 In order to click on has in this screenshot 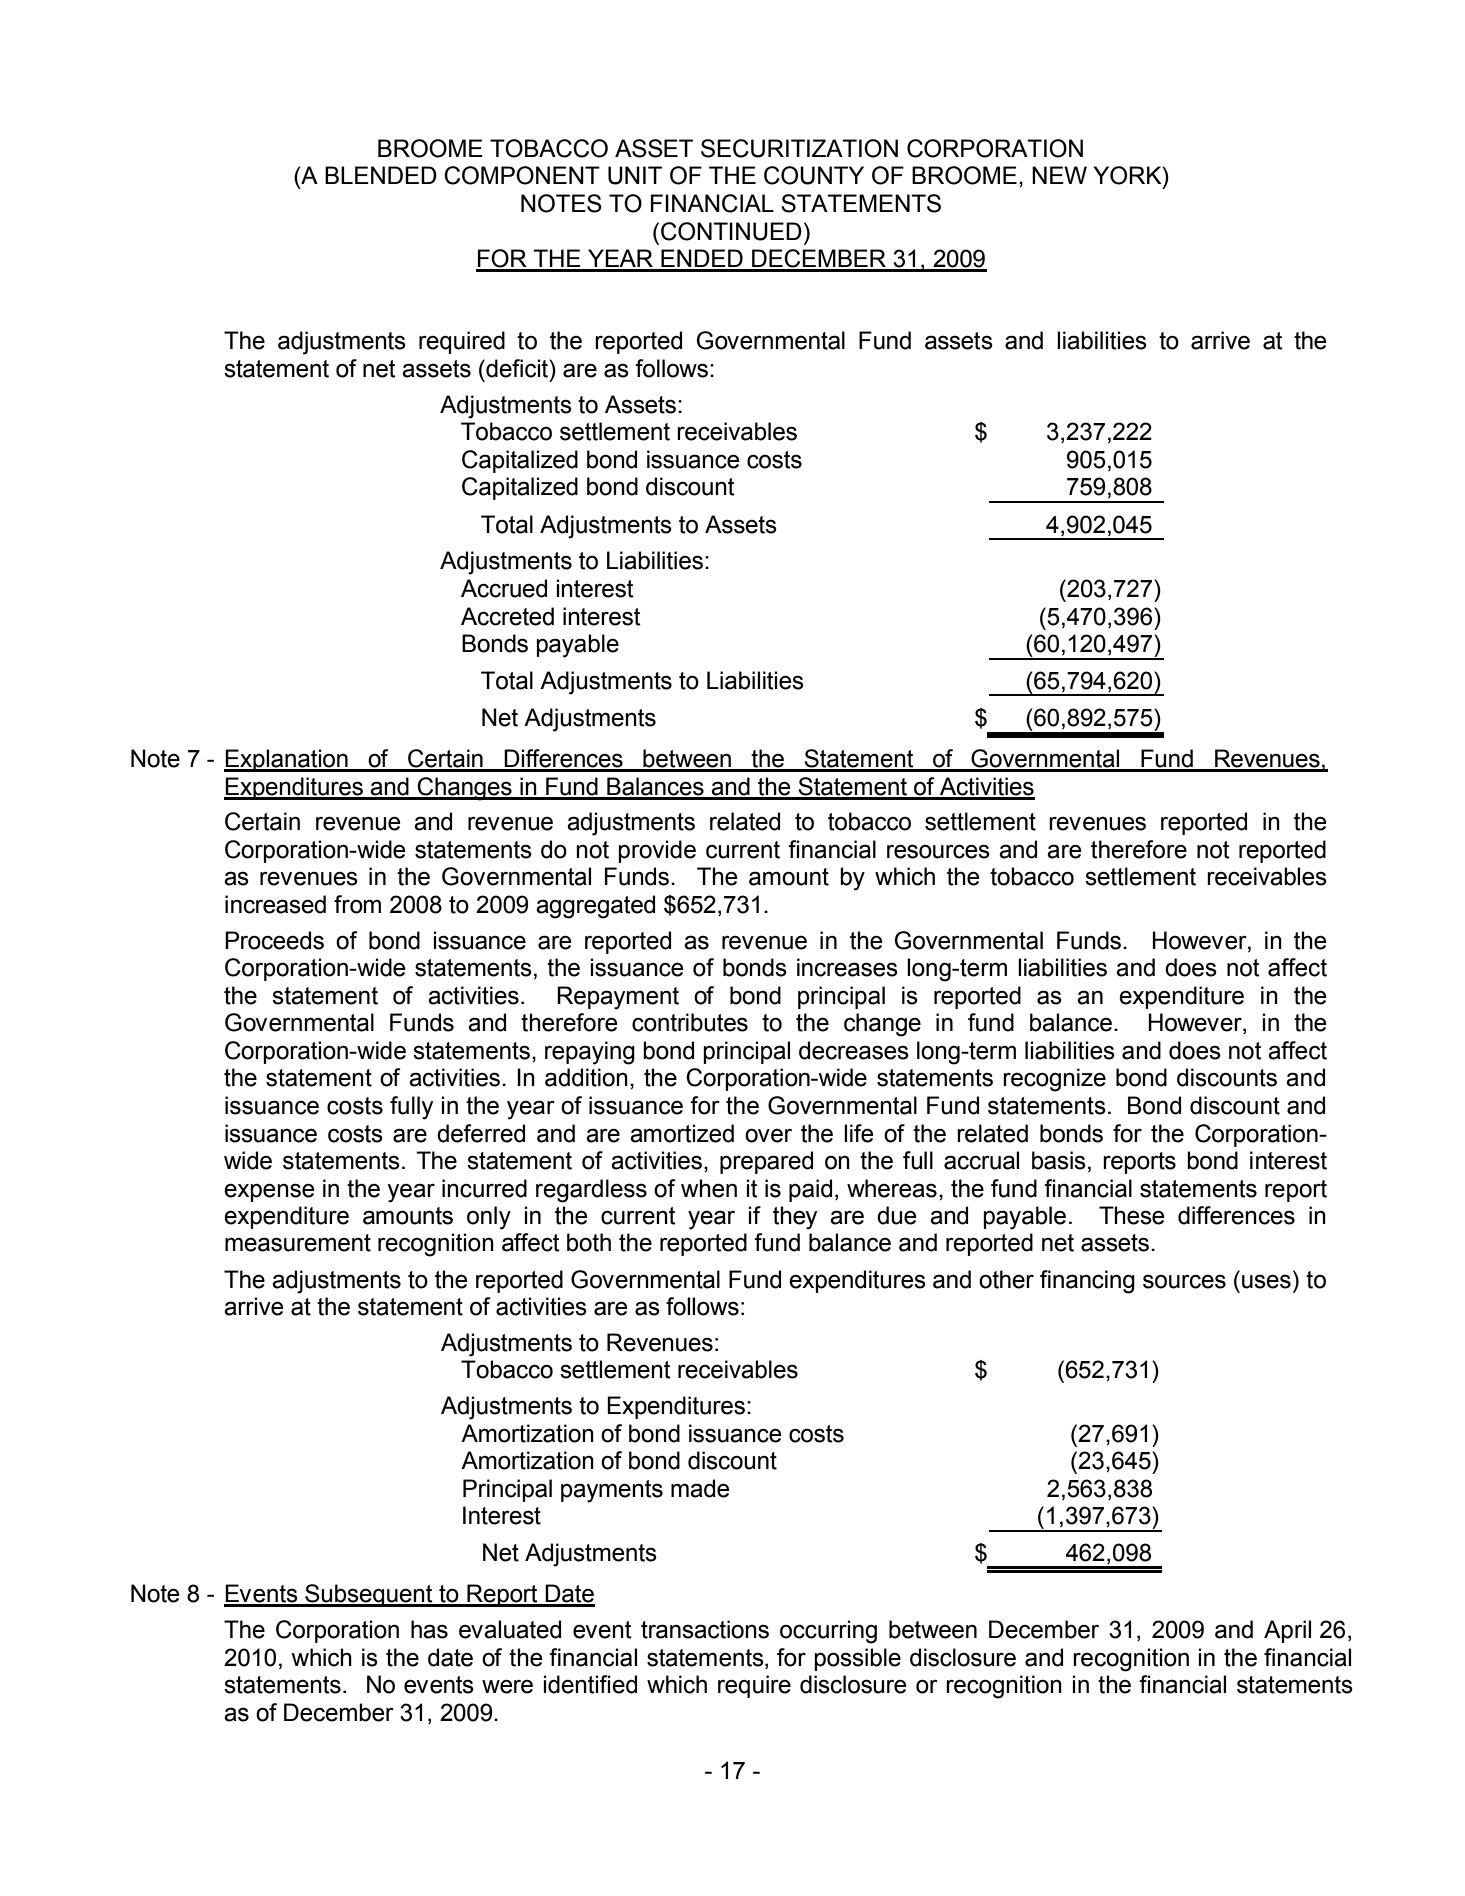, I will do `click(429, 1629)`.
